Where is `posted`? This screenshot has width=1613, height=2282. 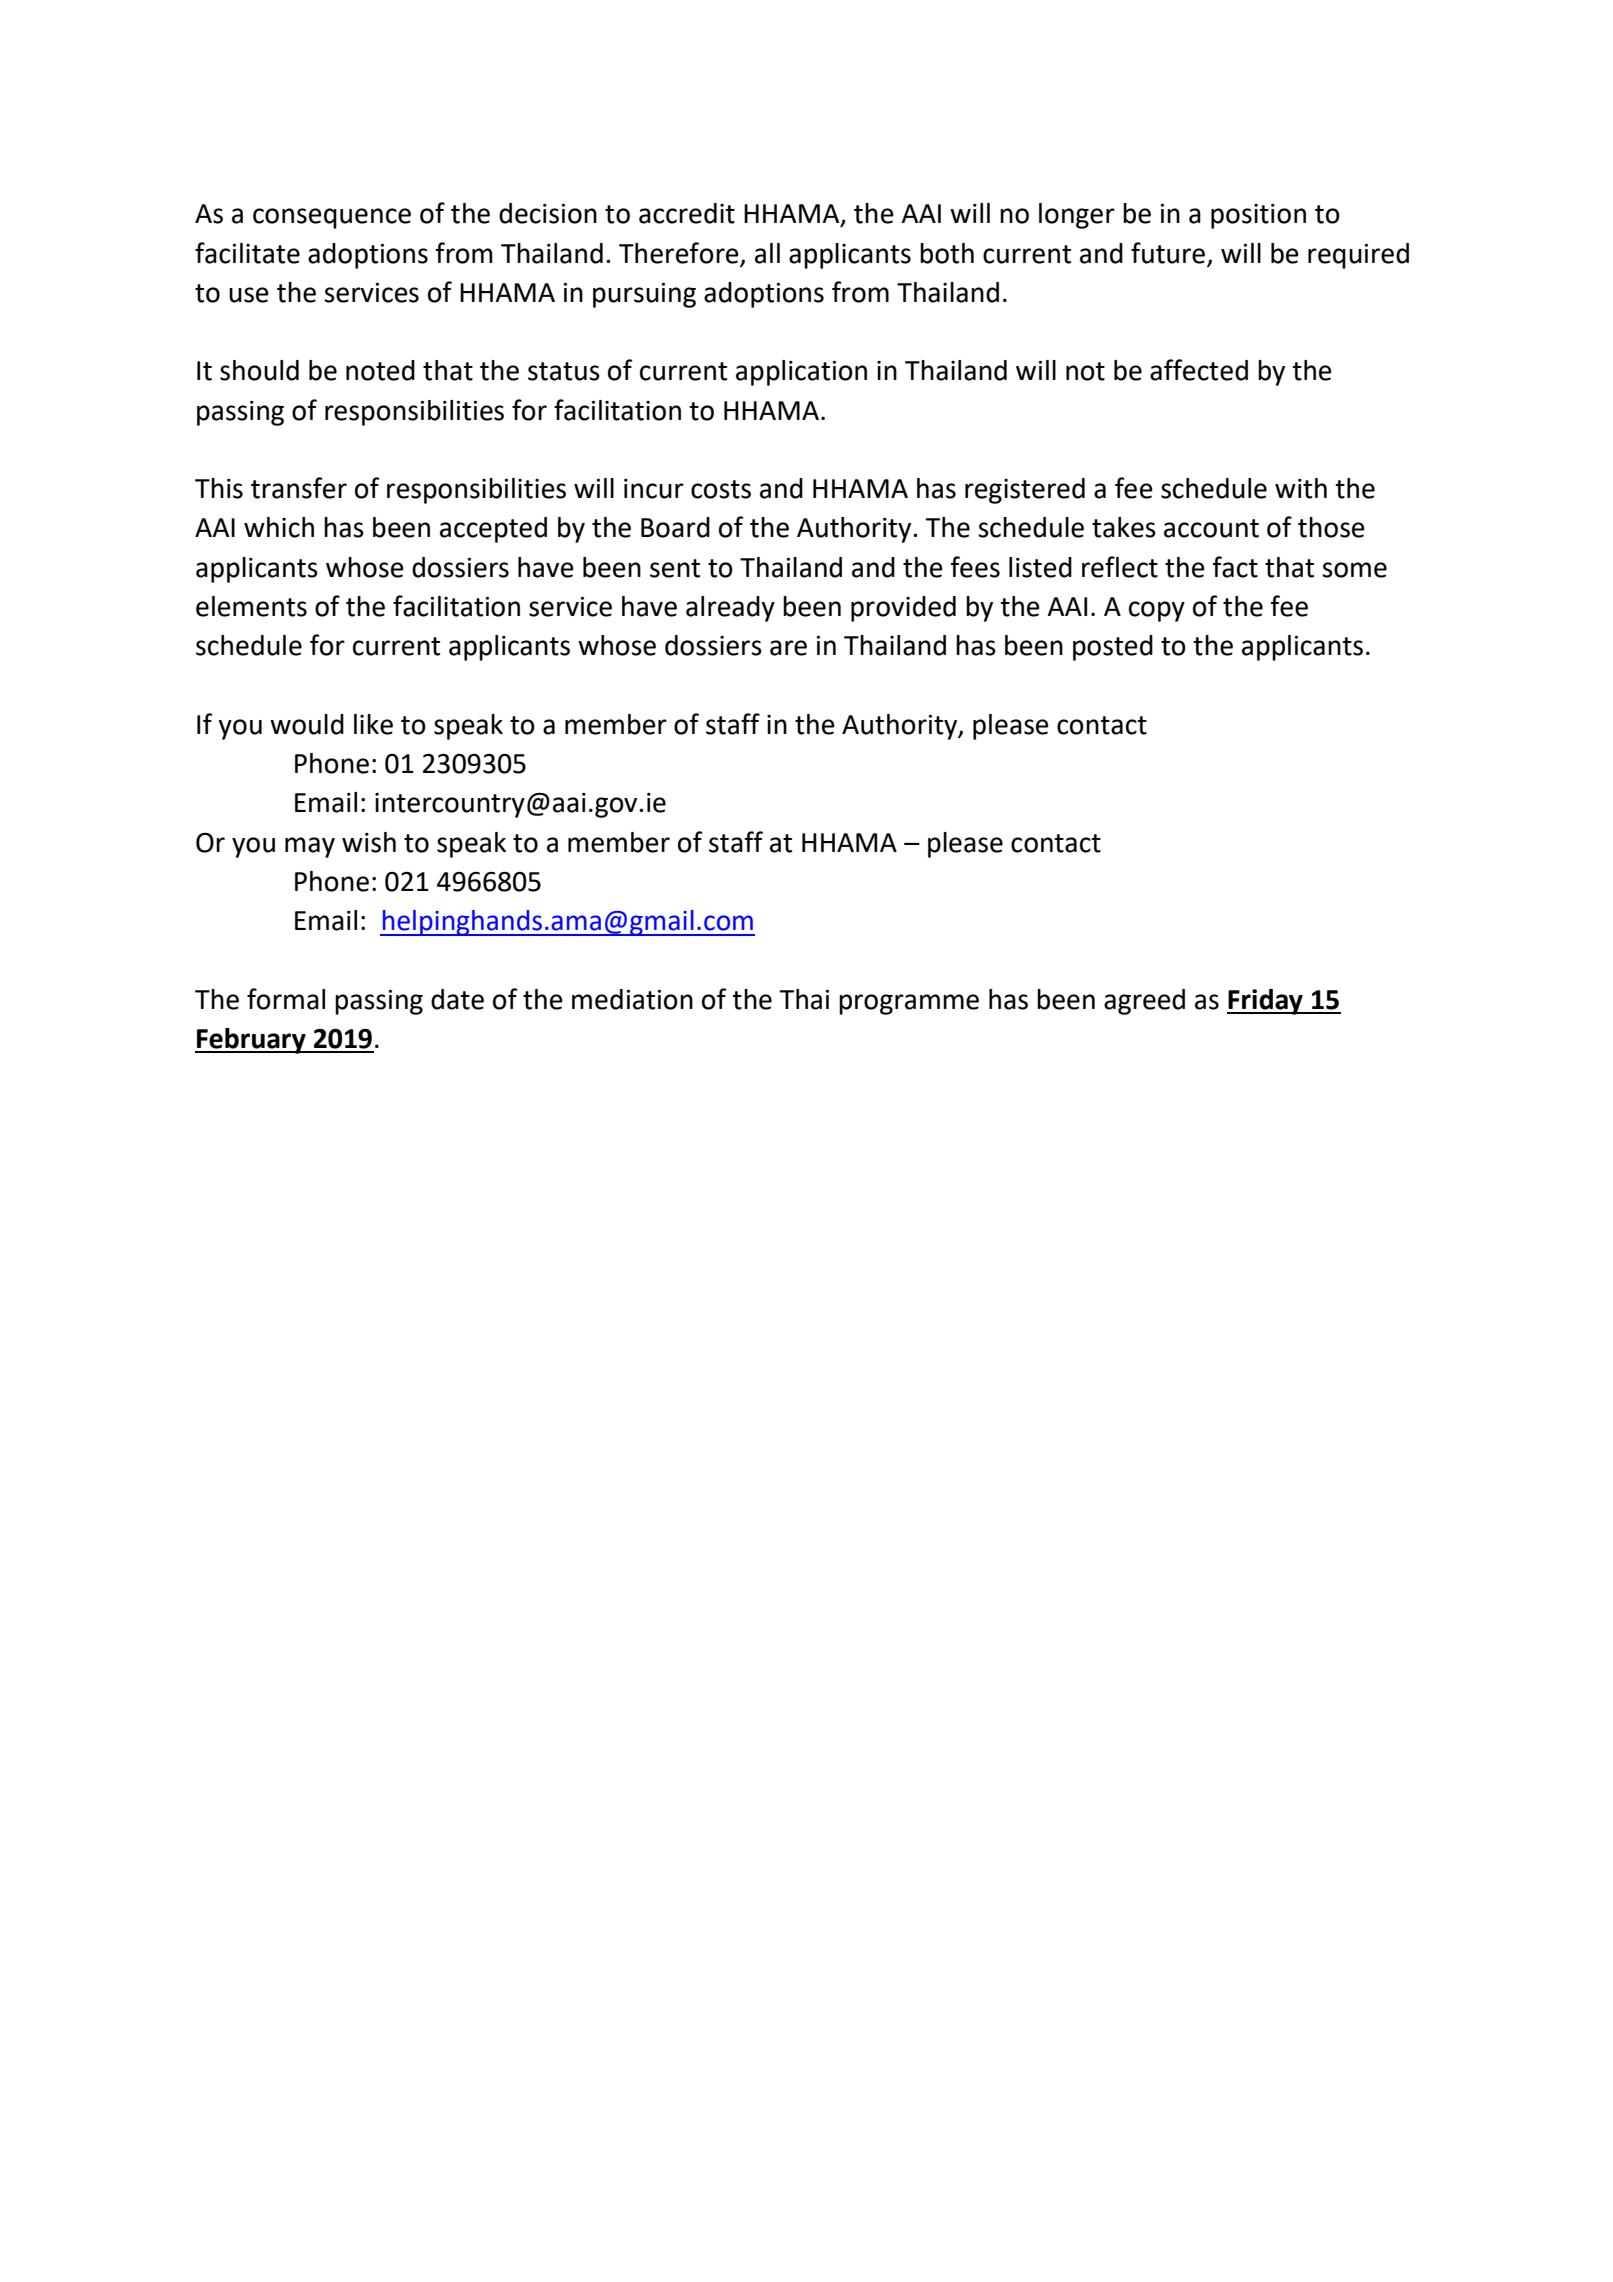 posted is located at coordinates (1113, 648).
